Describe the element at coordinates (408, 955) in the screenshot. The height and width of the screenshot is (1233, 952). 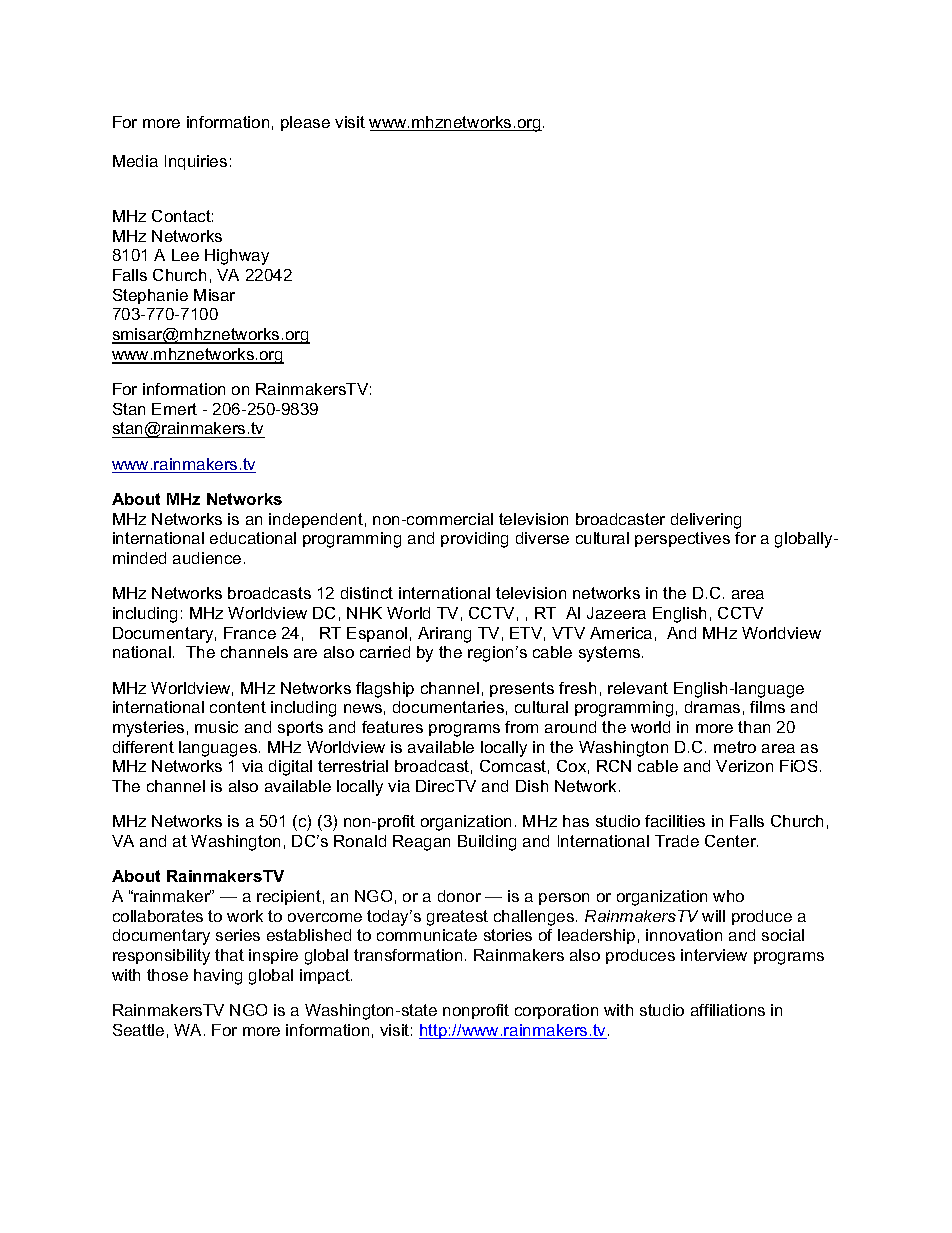
I see `transformation` at that location.
